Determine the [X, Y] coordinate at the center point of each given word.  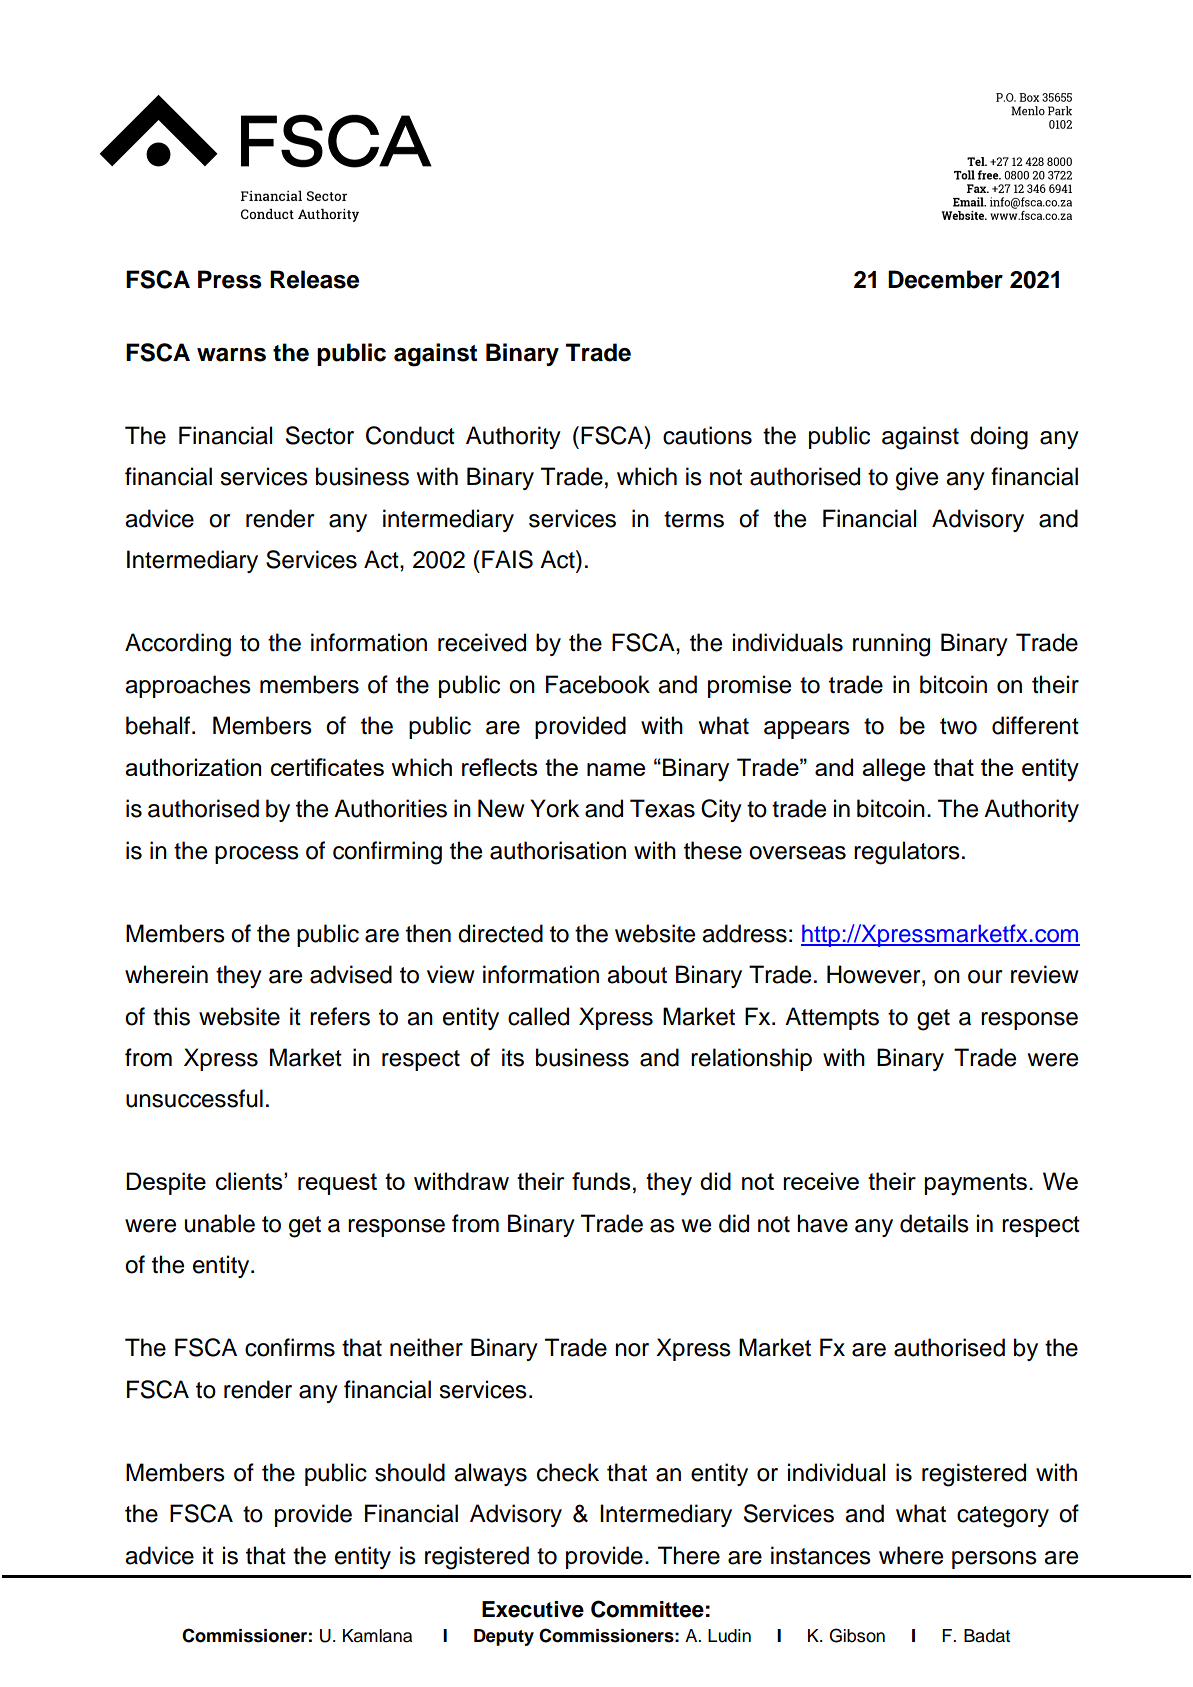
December [945, 279]
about [637, 974]
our [985, 977]
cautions [707, 435]
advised [351, 974]
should [410, 1472]
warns [231, 355]
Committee [647, 1609]
